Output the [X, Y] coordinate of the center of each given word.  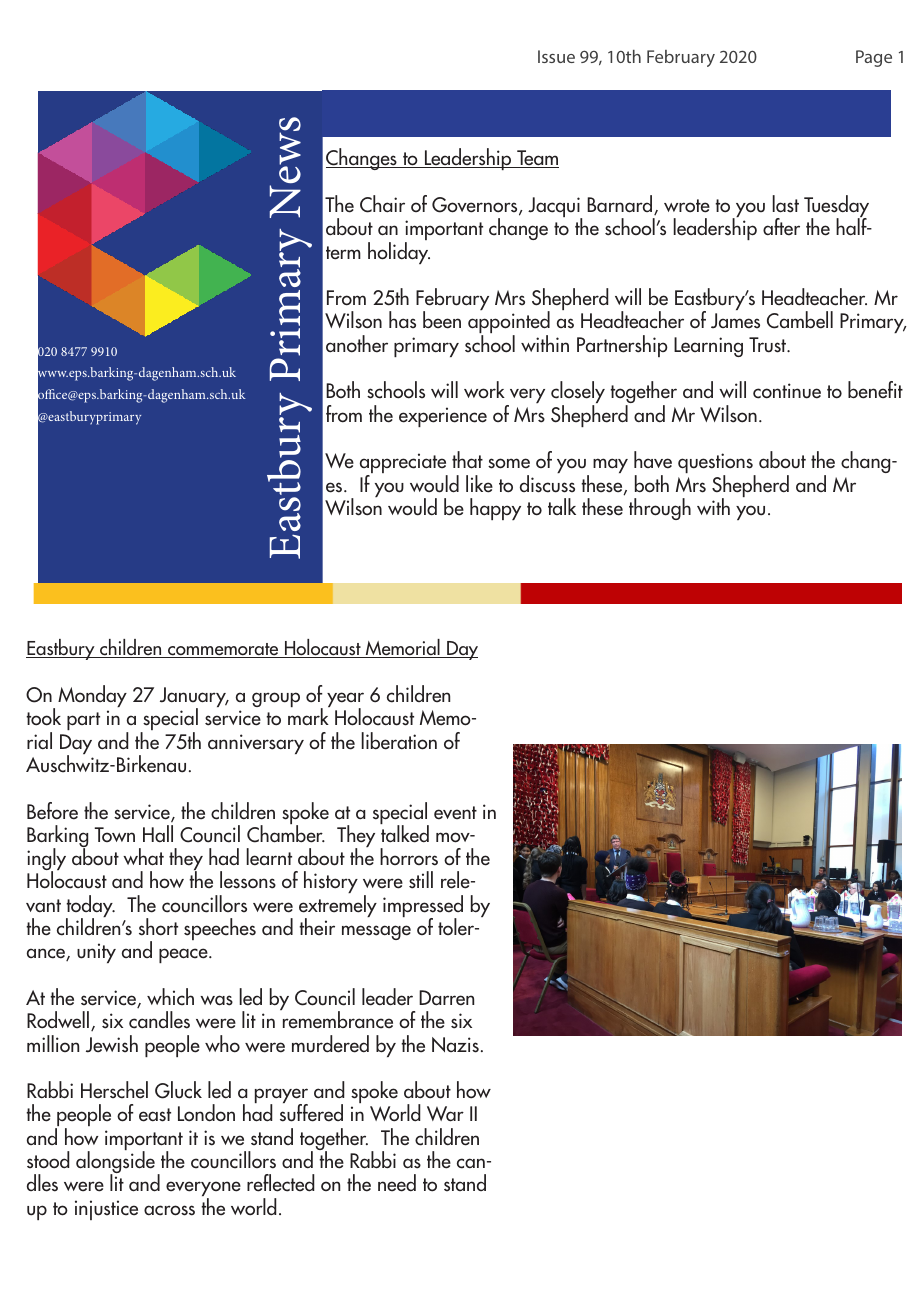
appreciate [404, 464]
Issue [556, 56]
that [467, 460]
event [455, 813]
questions [716, 464]
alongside [115, 1162]
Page [874, 58]
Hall [158, 834]
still [421, 880]
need [397, 1183]
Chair [382, 204]
